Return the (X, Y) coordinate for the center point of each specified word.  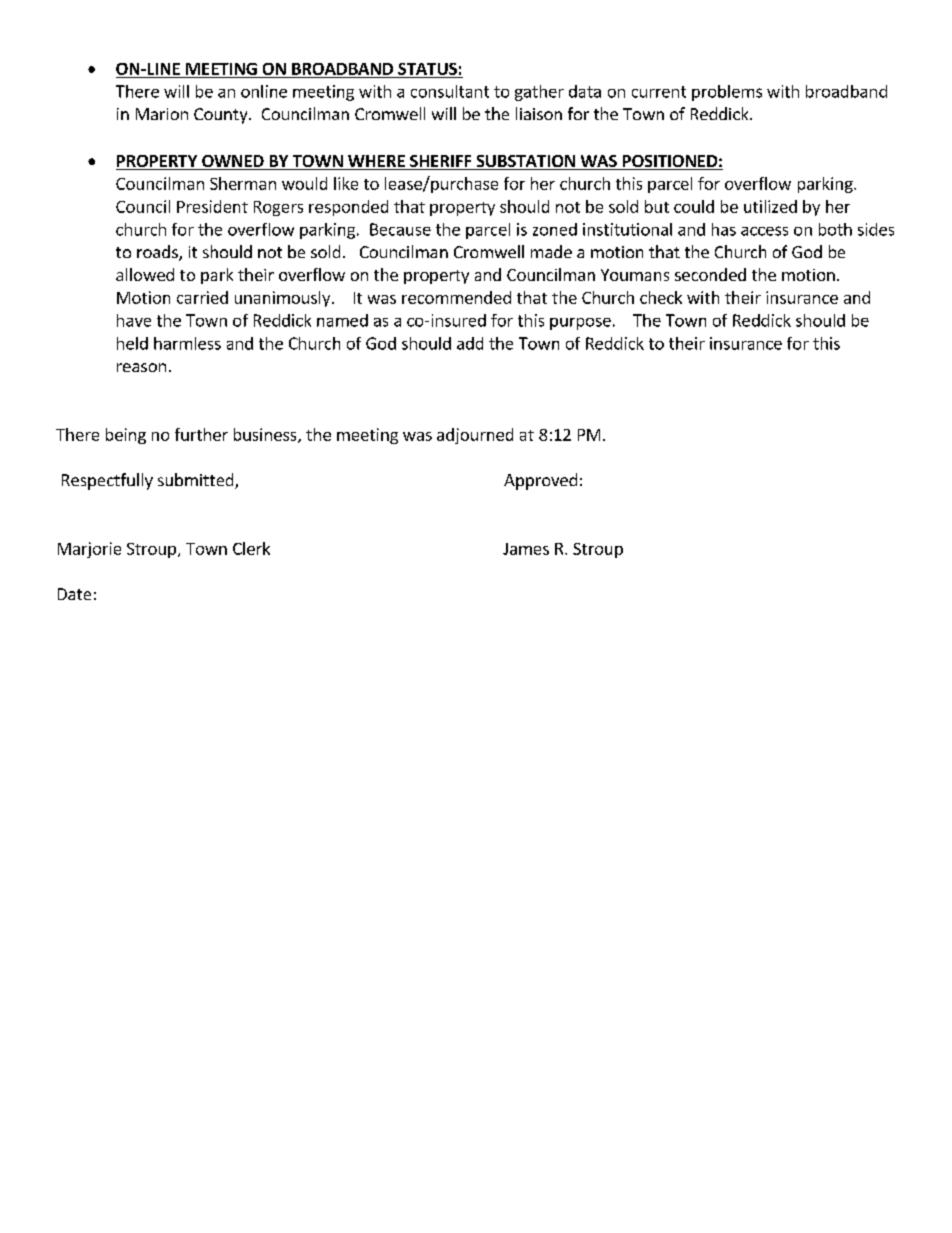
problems (727, 93)
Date (74, 594)
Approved (540, 481)
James (526, 549)
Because (400, 229)
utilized (770, 206)
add (470, 343)
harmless (187, 343)
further (201, 434)
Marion (162, 114)
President (212, 206)
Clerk (251, 548)
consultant (450, 91)
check (661, 297)
